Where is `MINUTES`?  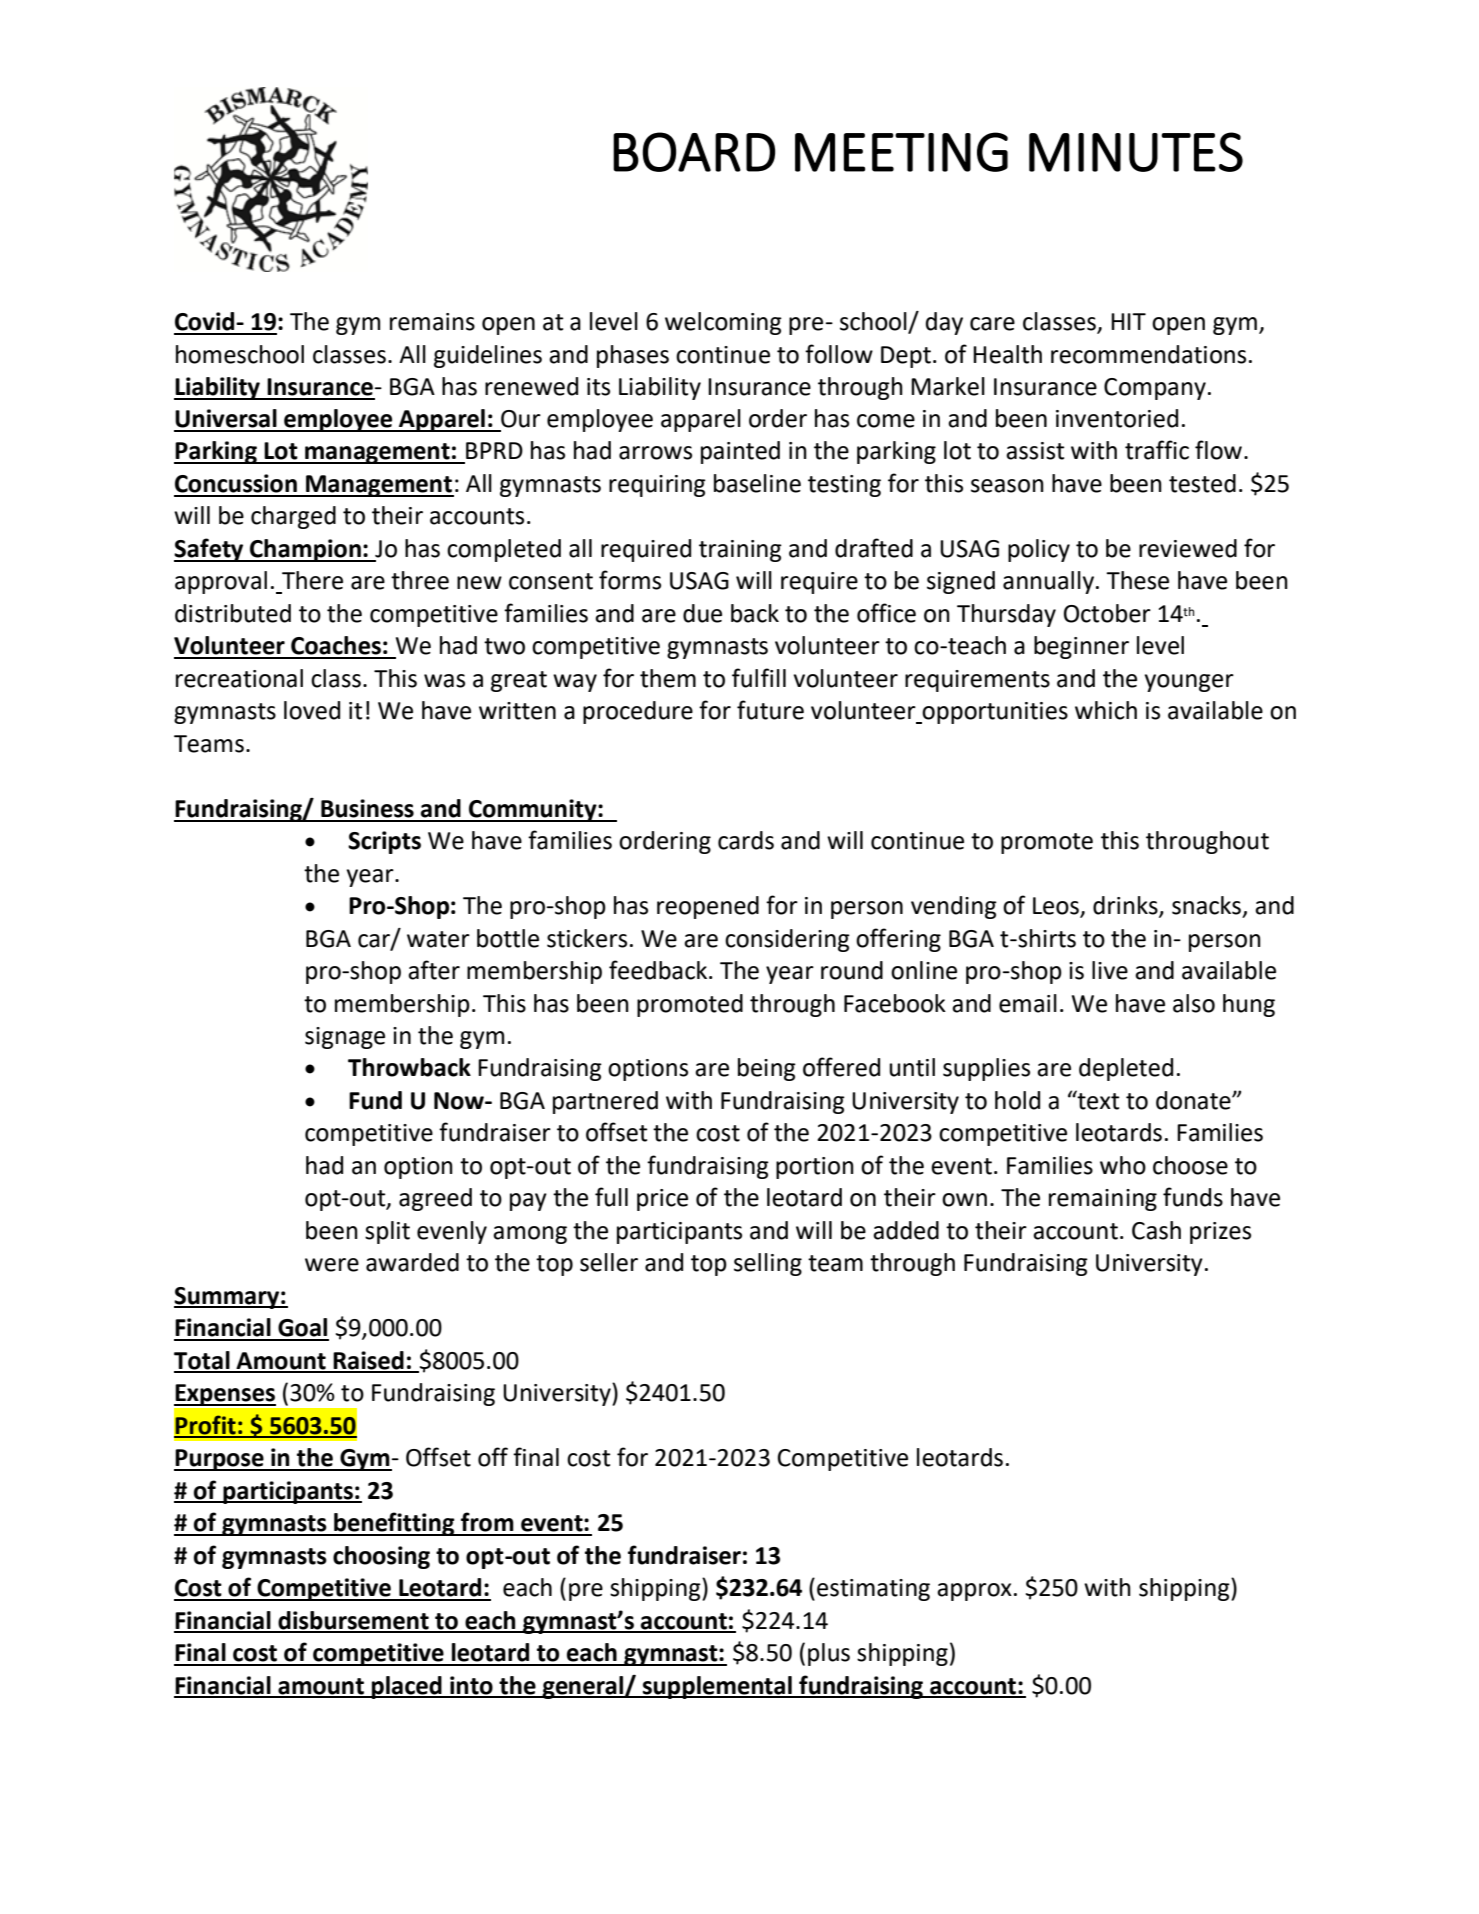
MINUTES is located at coordinates (1136, 152).
